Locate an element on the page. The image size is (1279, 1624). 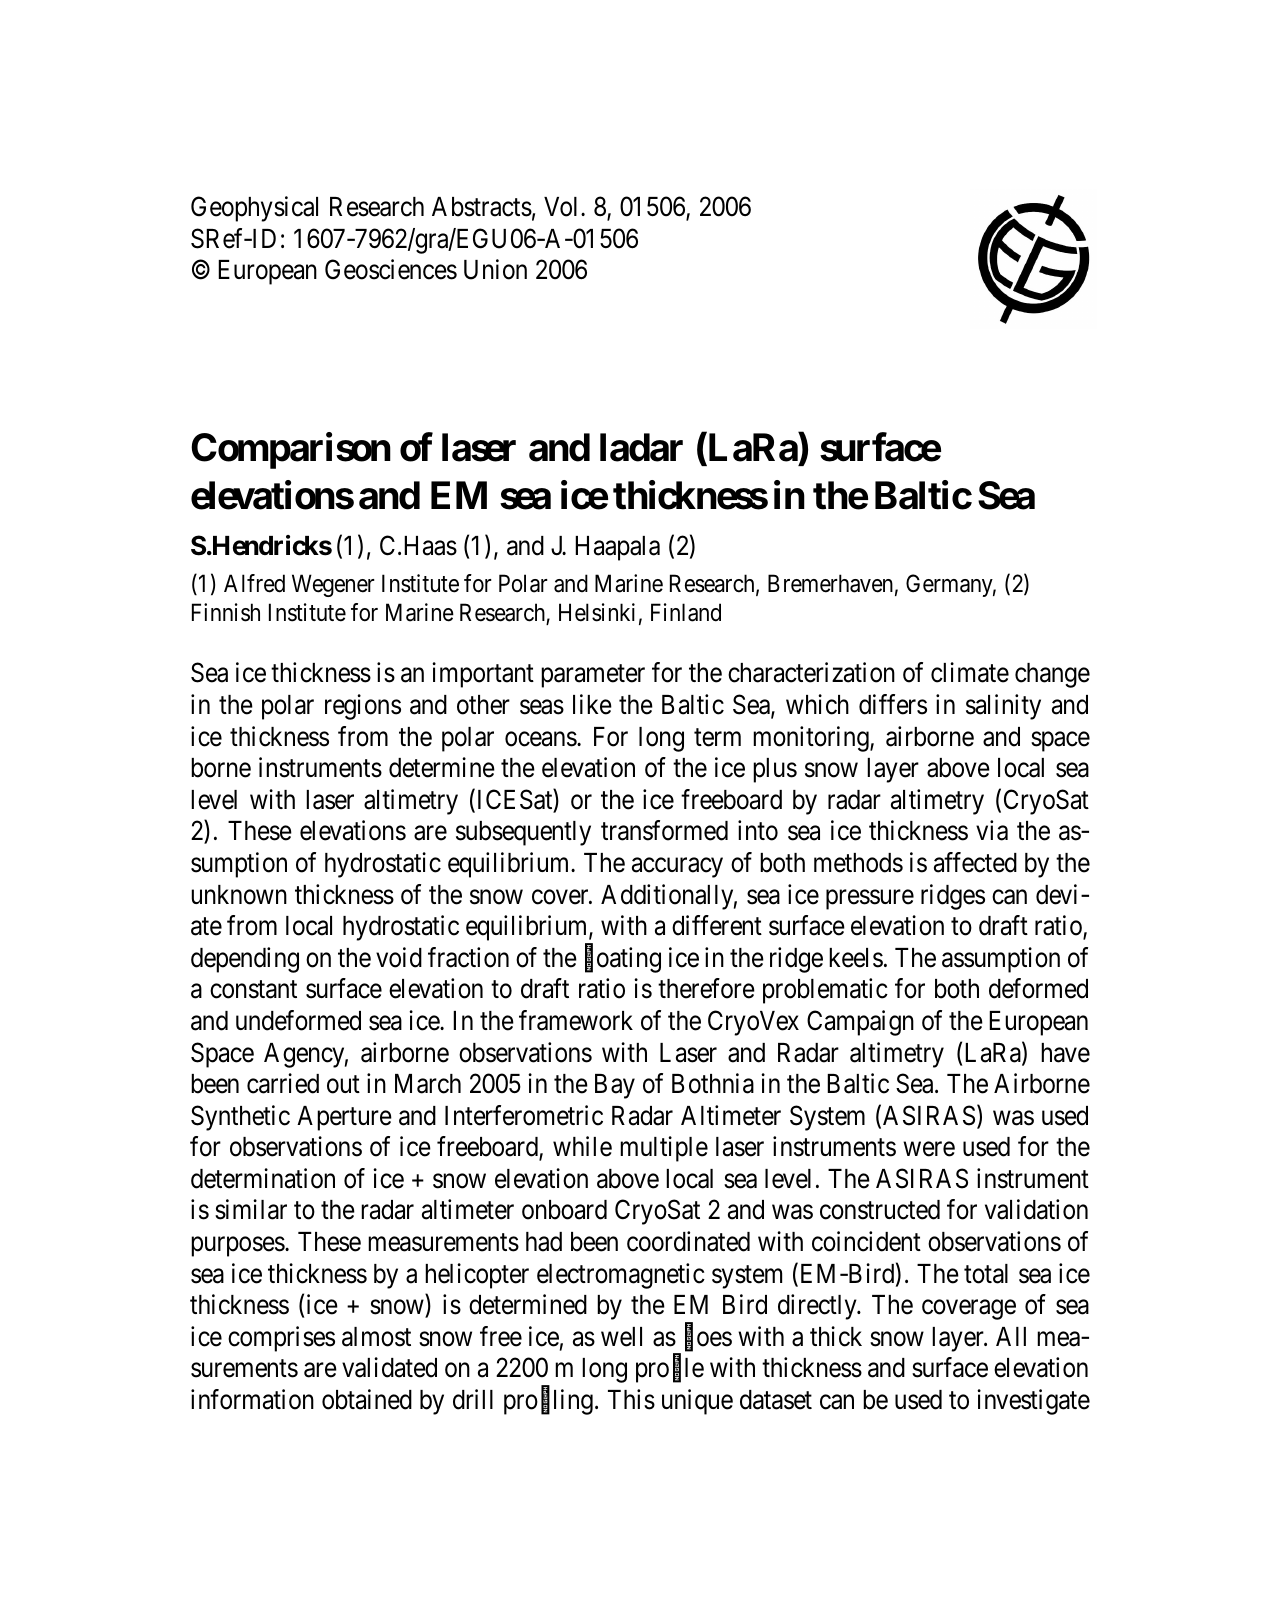
Geophysical is located at coordinates (254, 209).
